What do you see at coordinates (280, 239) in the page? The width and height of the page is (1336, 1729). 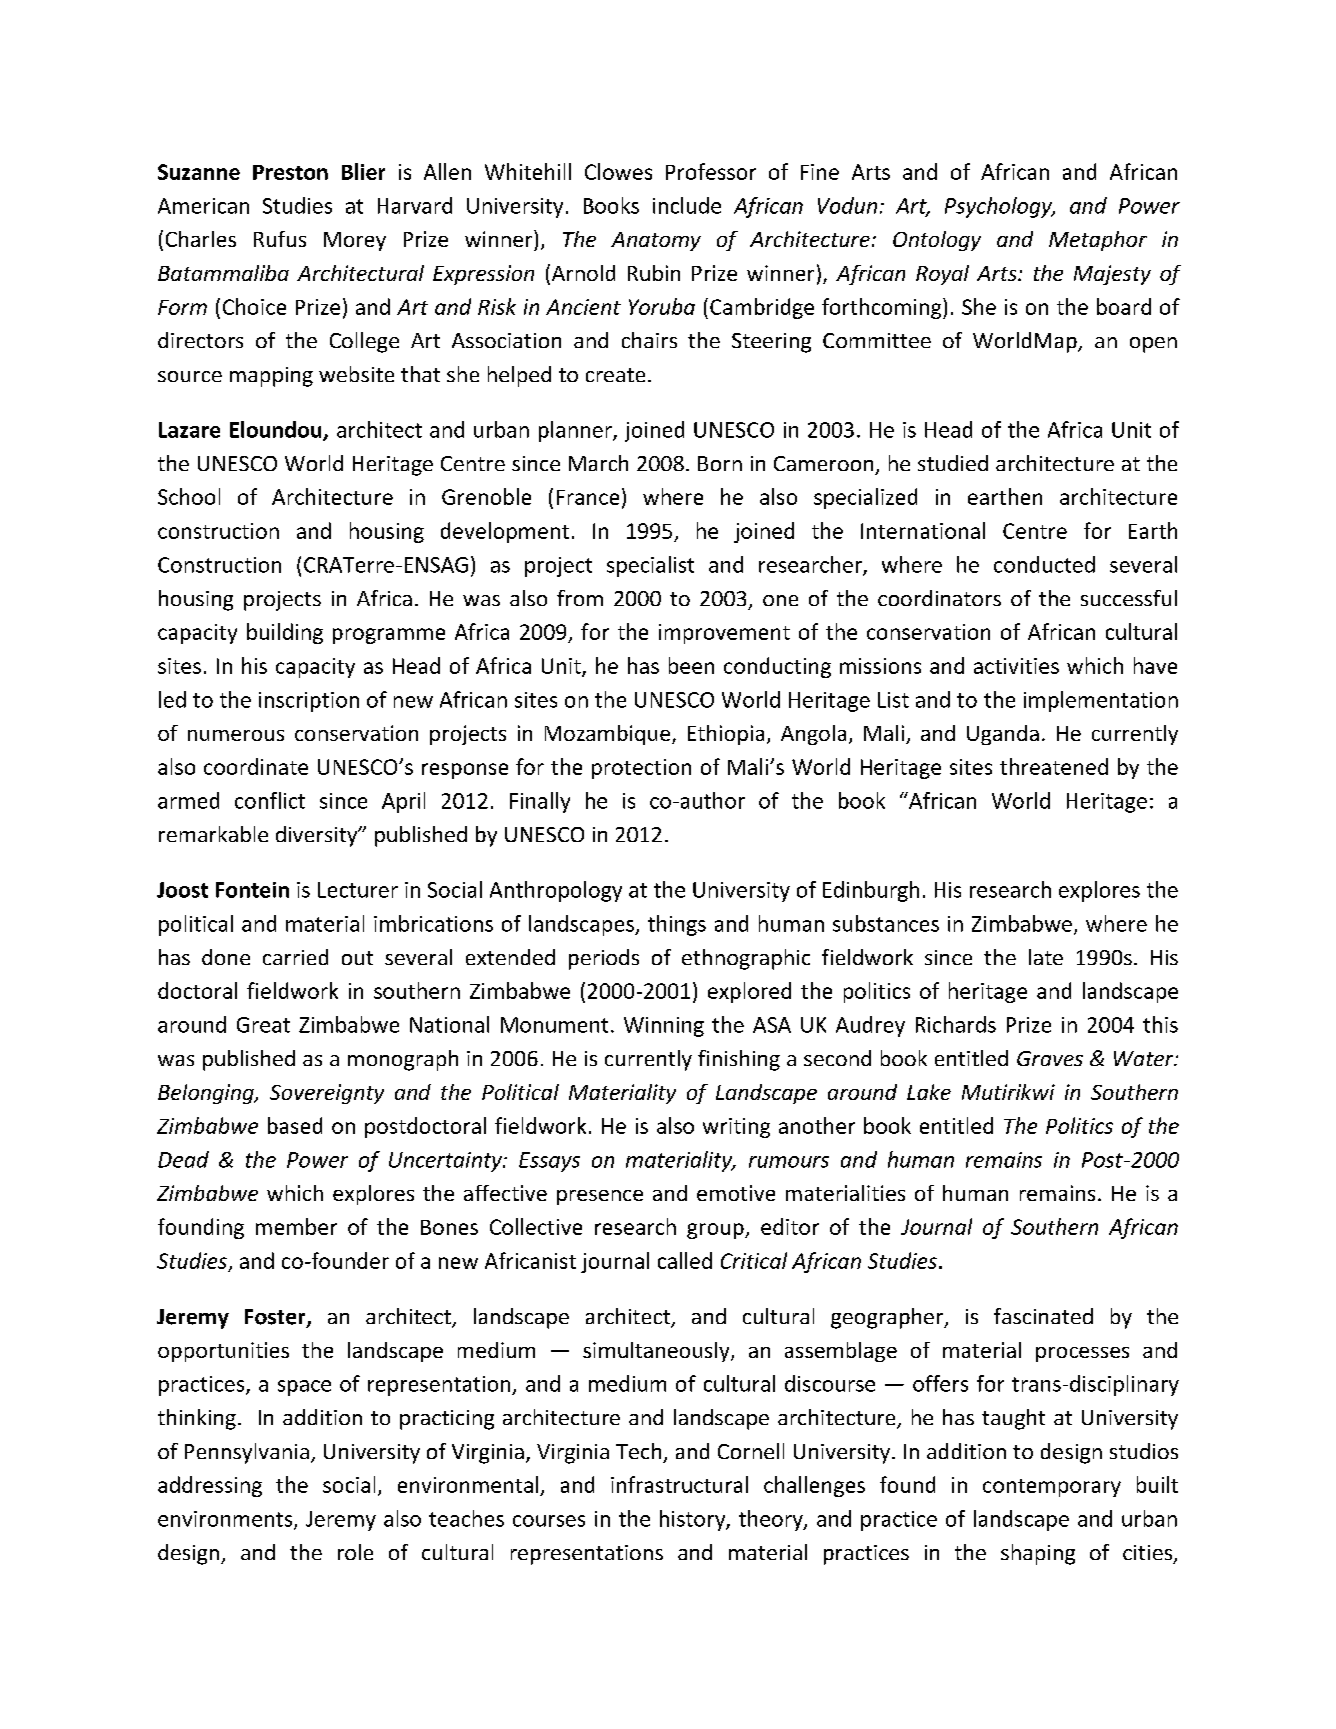 I see `Rufus` at bounding box center [280, 239].
